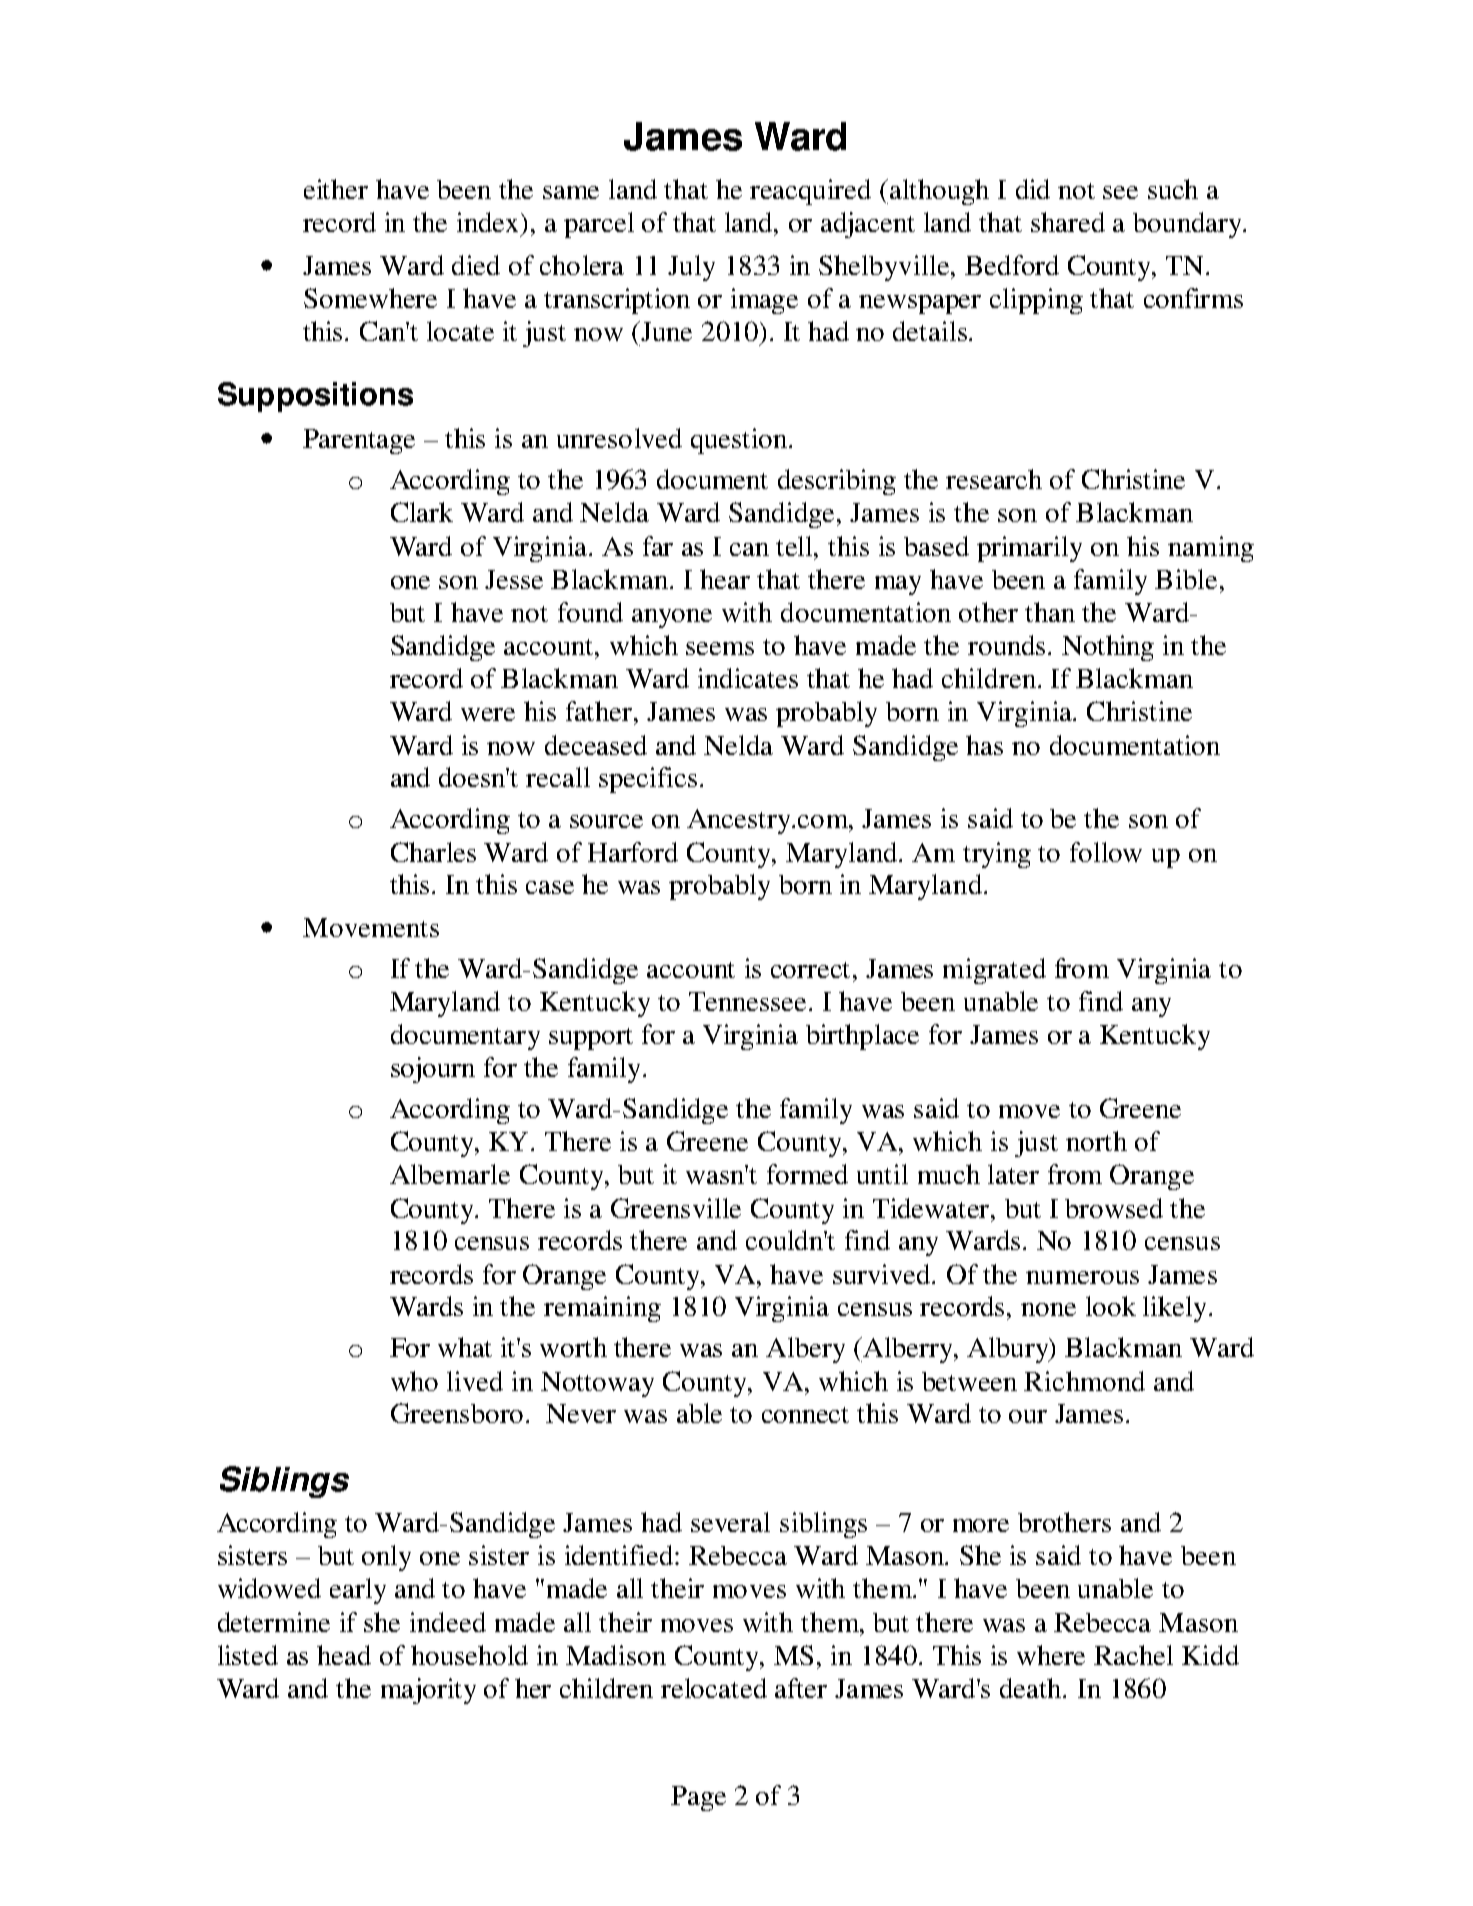 Image resolution: width=1473 pixels, height=1906 pixels. What do you see at coordinates (336, 189) in the page?
I see `either` at bounding box center [336, 189].
